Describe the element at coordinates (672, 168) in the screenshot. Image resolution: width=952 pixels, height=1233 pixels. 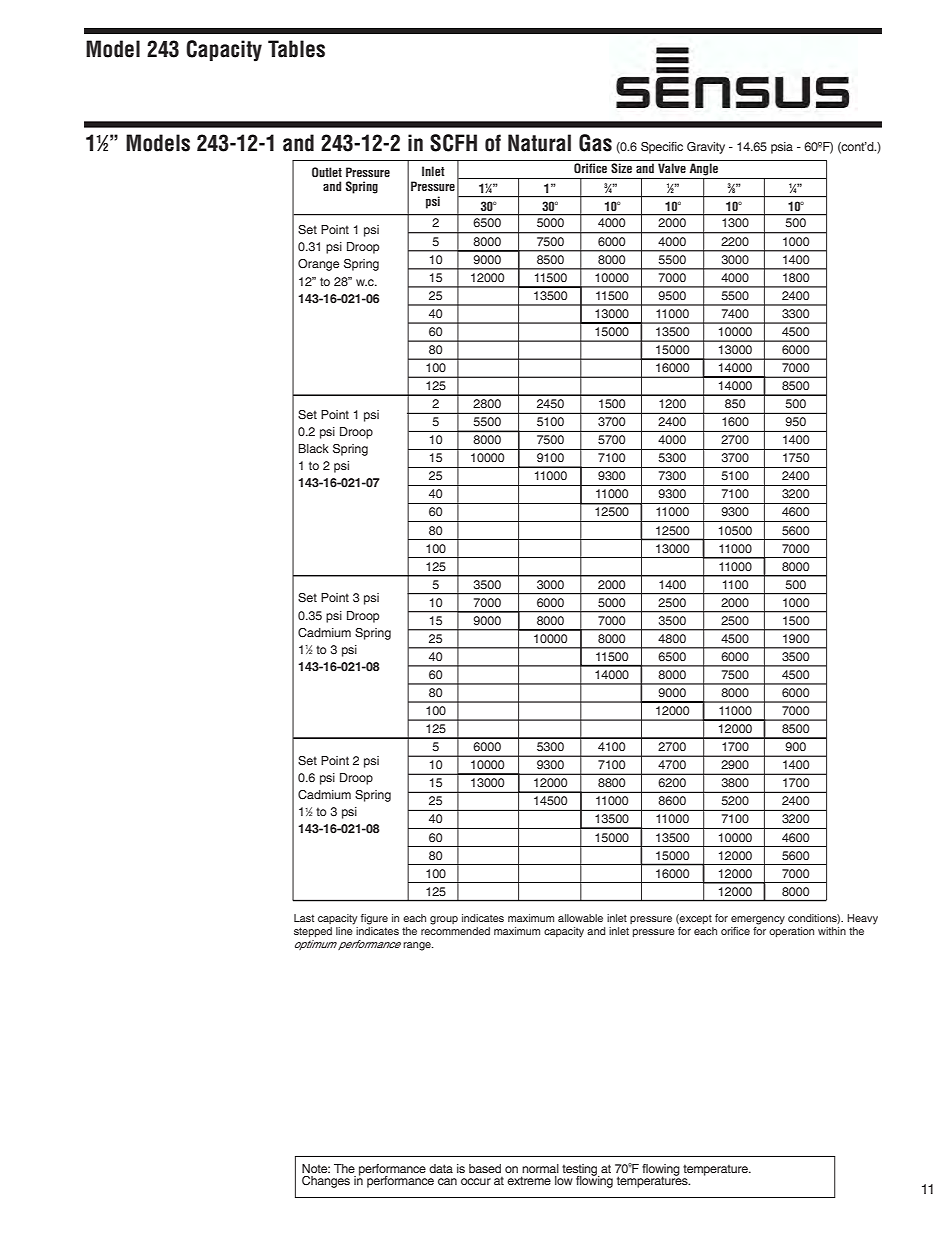
I see `Valve` at that location.
